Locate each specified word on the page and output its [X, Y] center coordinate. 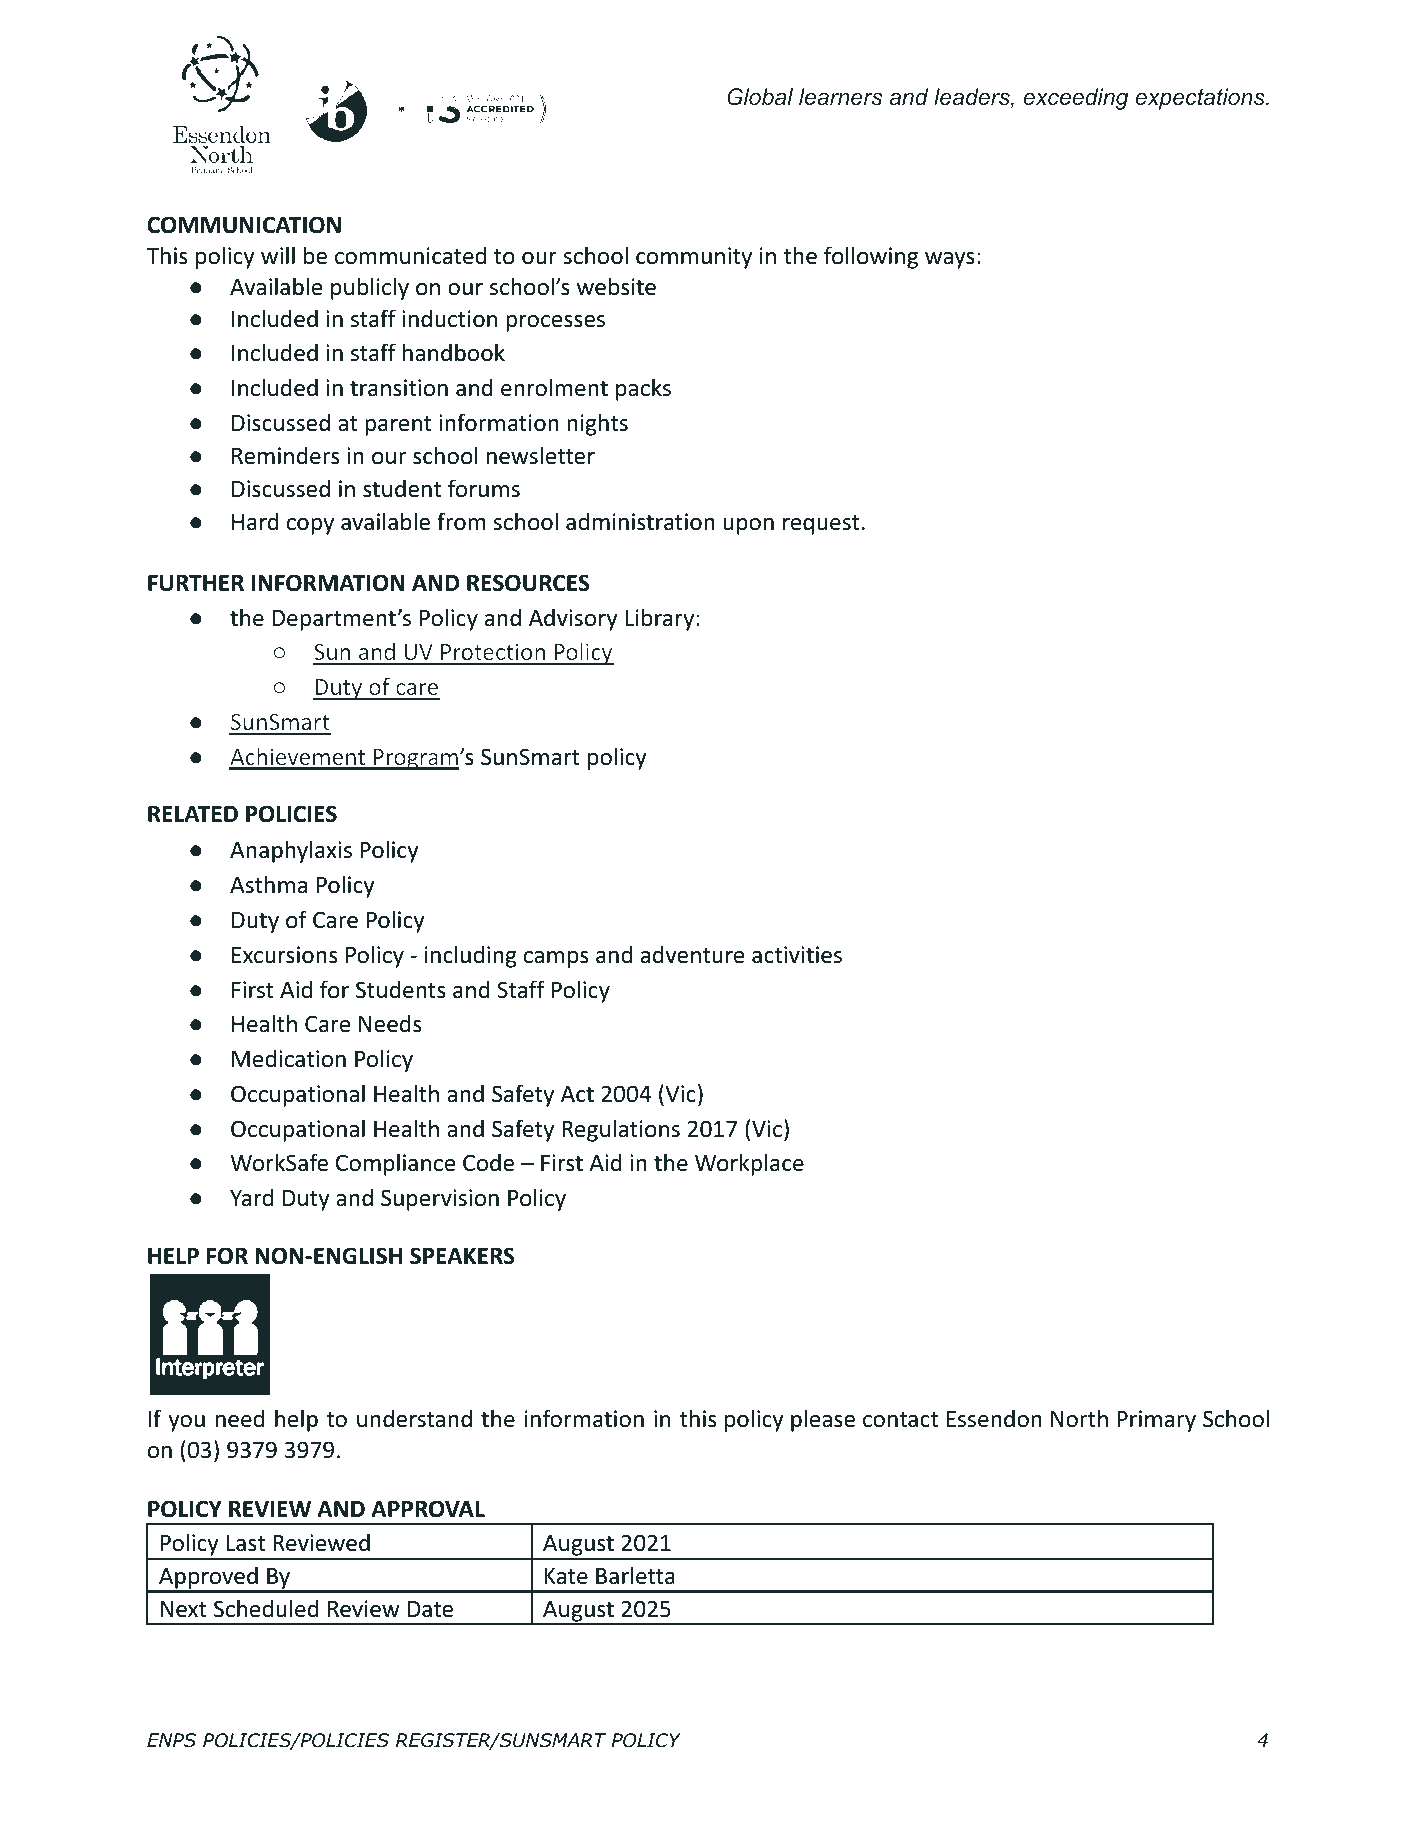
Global [760, 97]
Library [659, 619]
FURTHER [196, 583]
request [821, 525]
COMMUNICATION [244, 225]
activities [797, 955]
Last [246, 1543]
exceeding [1075, 99]
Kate [566, 1576]
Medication [289, 1058]
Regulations [621, 1130]
